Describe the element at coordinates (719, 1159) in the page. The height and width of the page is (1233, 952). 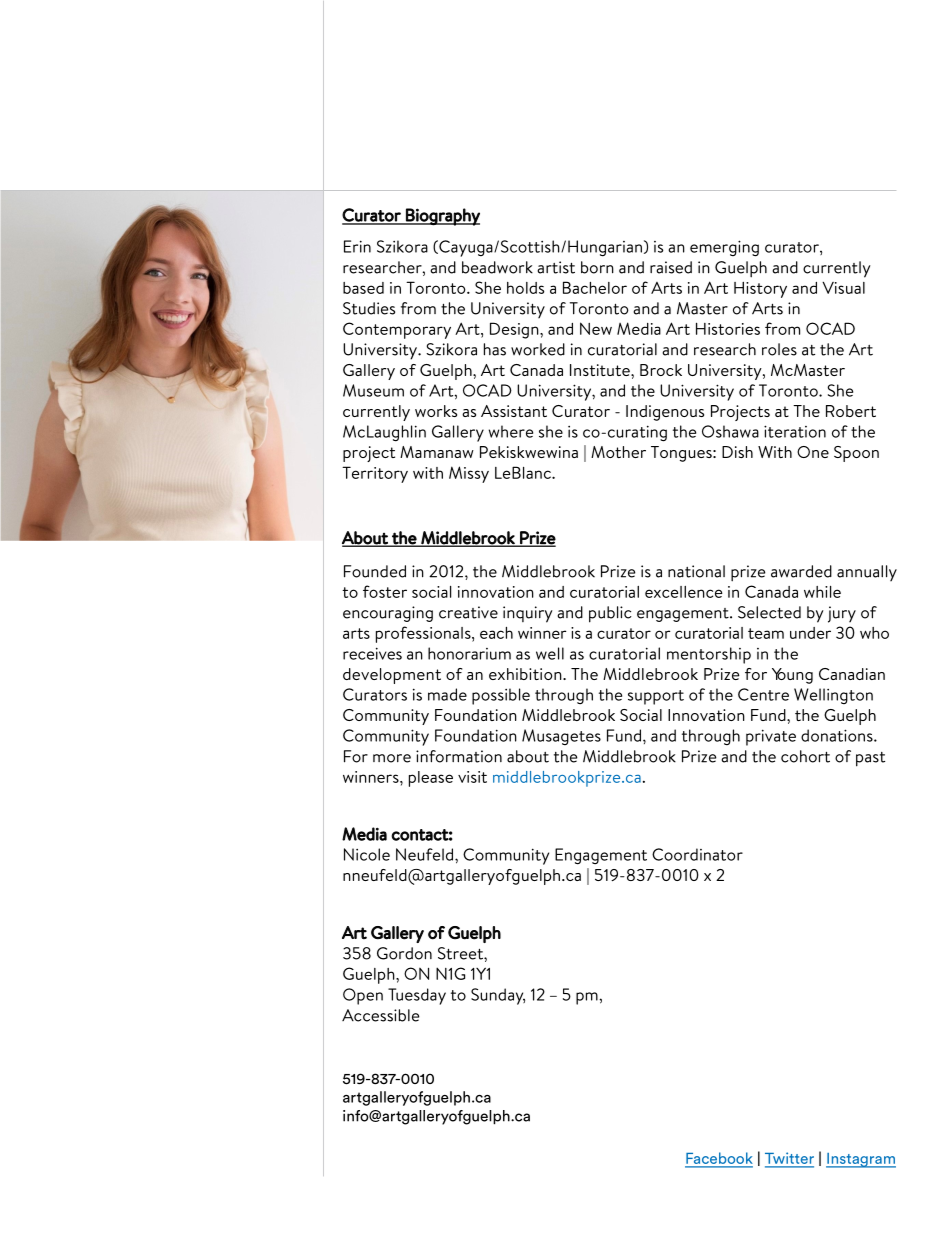
I see `Facebook` at that location.
